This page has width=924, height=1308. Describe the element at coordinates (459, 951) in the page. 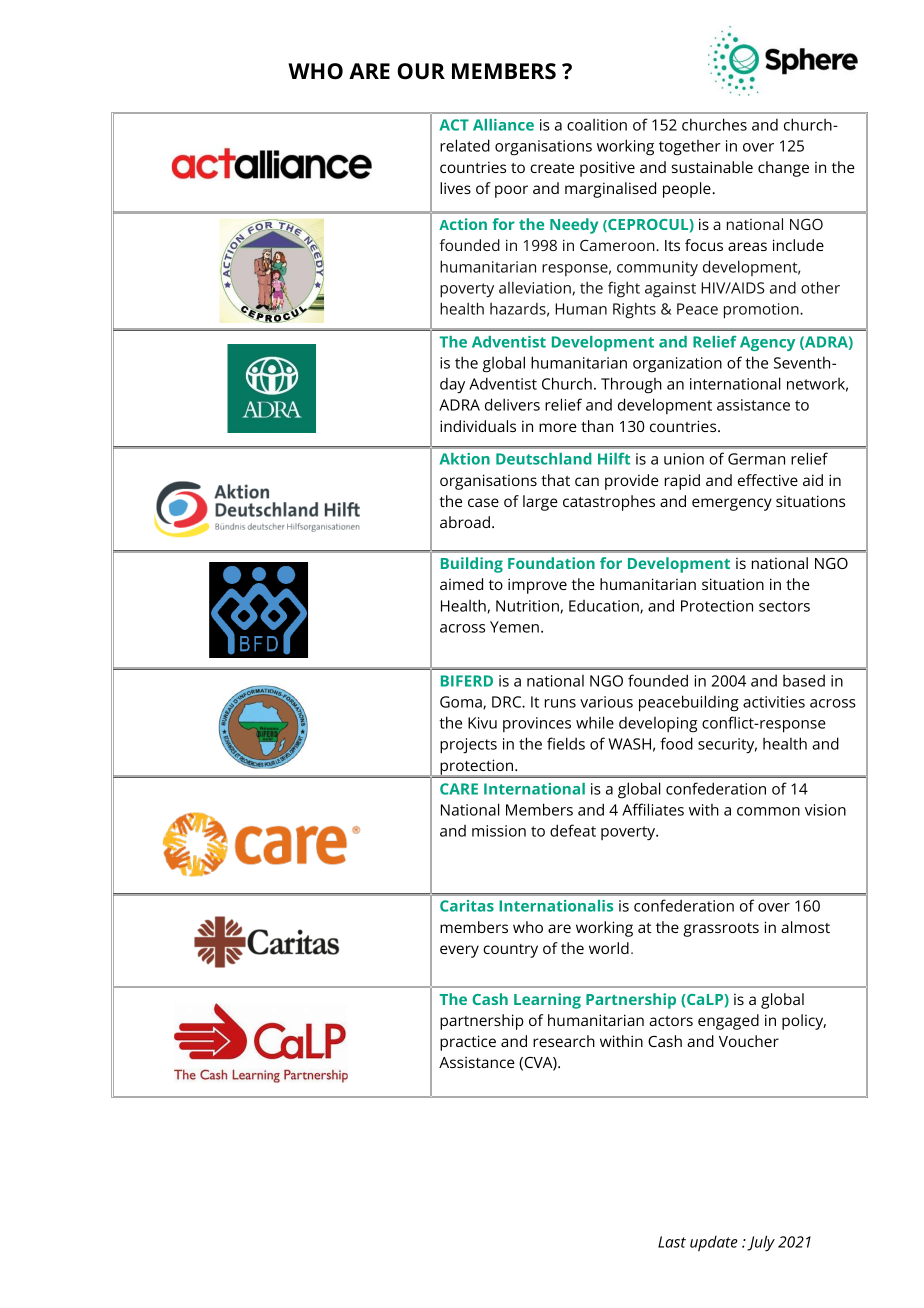

I see `every` at that location.
